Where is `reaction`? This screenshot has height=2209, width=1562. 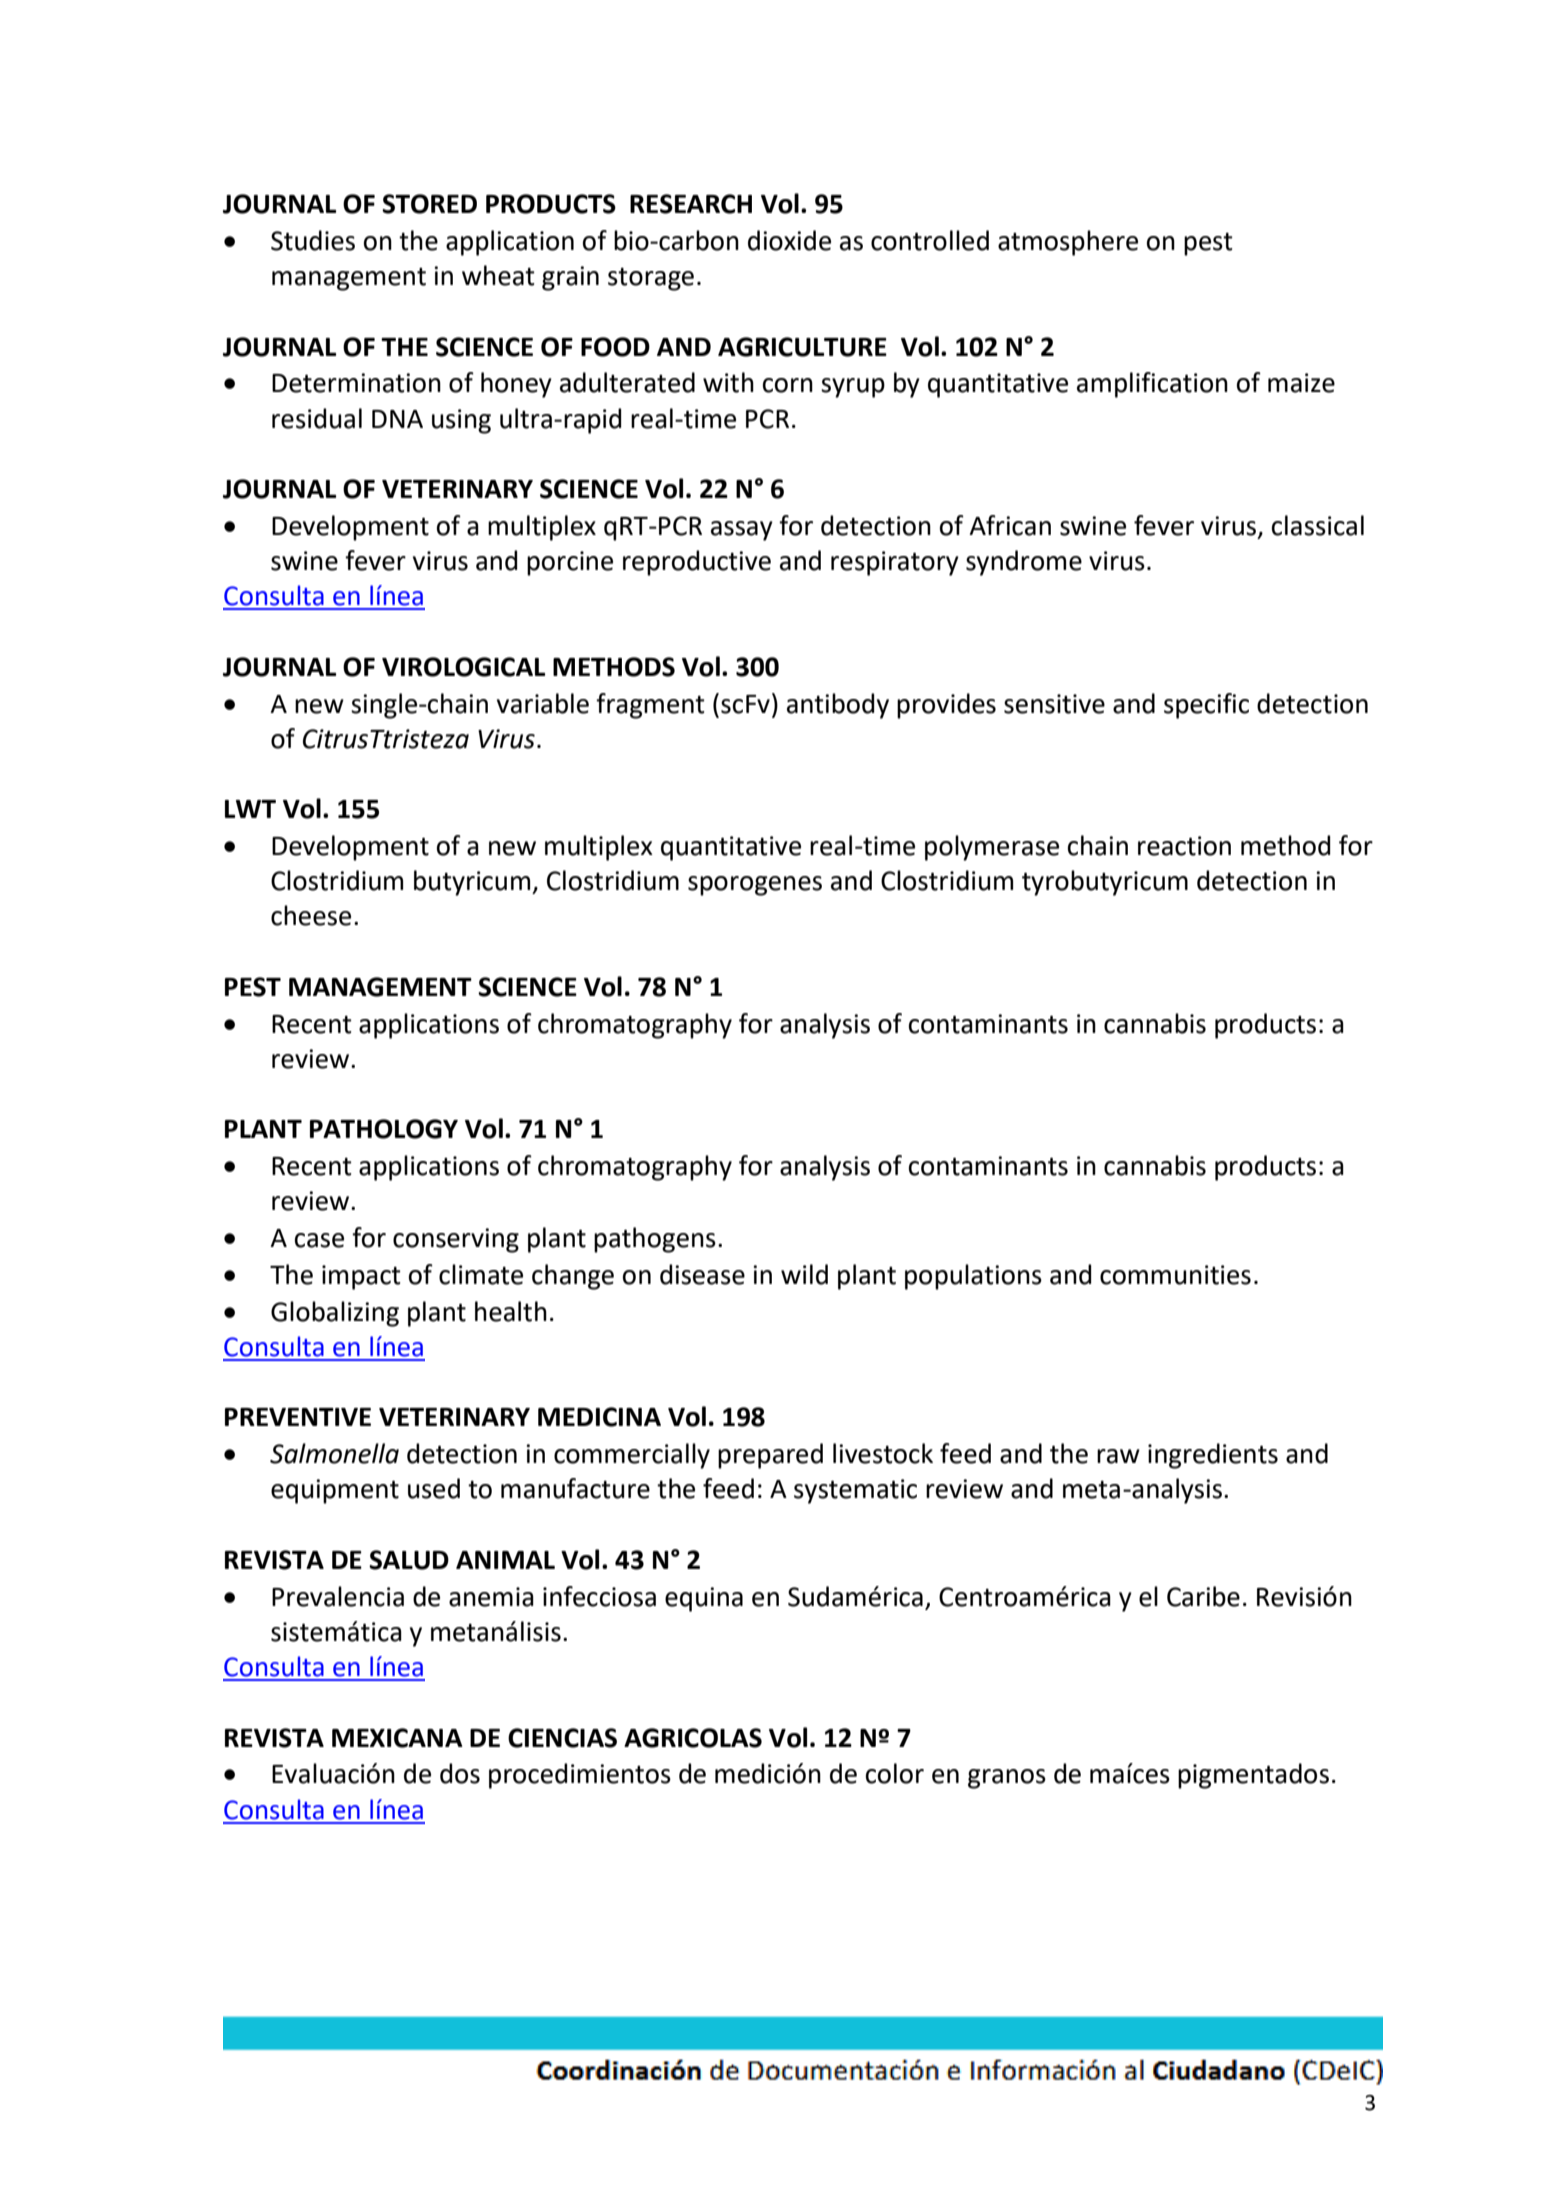
reaction is located at coordinates (1184, 846).
